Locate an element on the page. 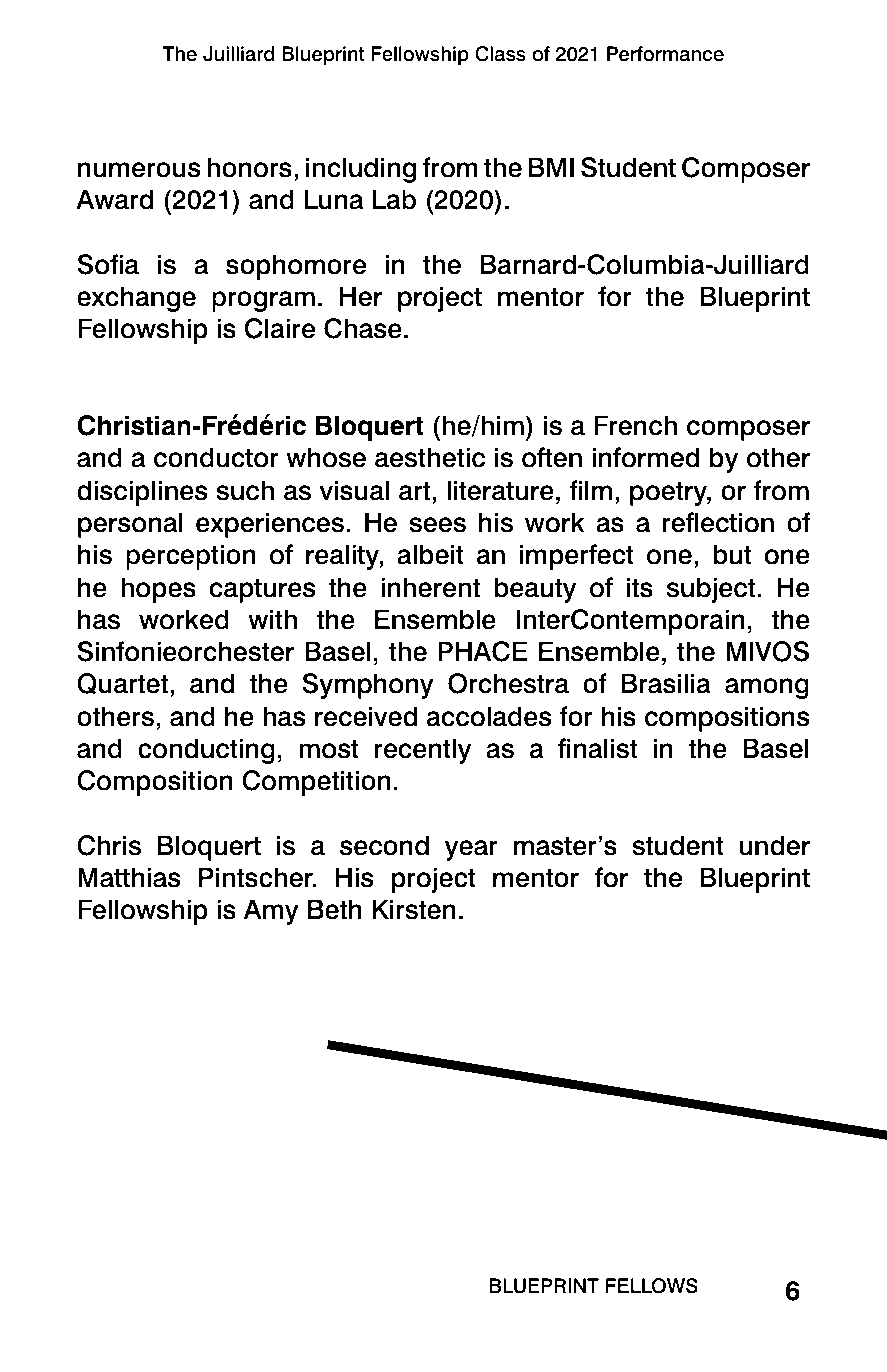  Performance is located at coordinates (665, 54).
